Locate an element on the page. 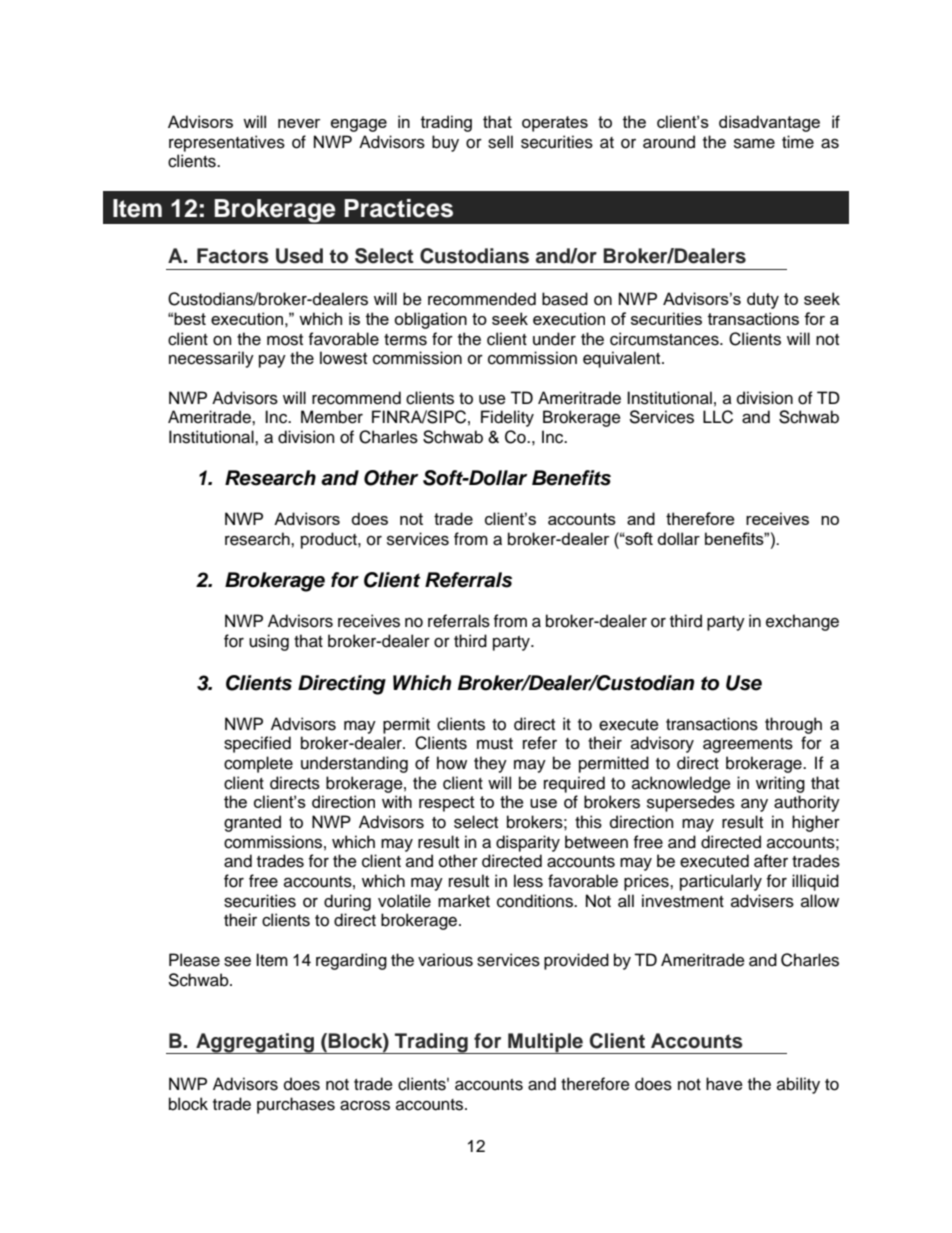 The width and height of the page is (952, 1233). Member is located at coordinates (332, 417).
